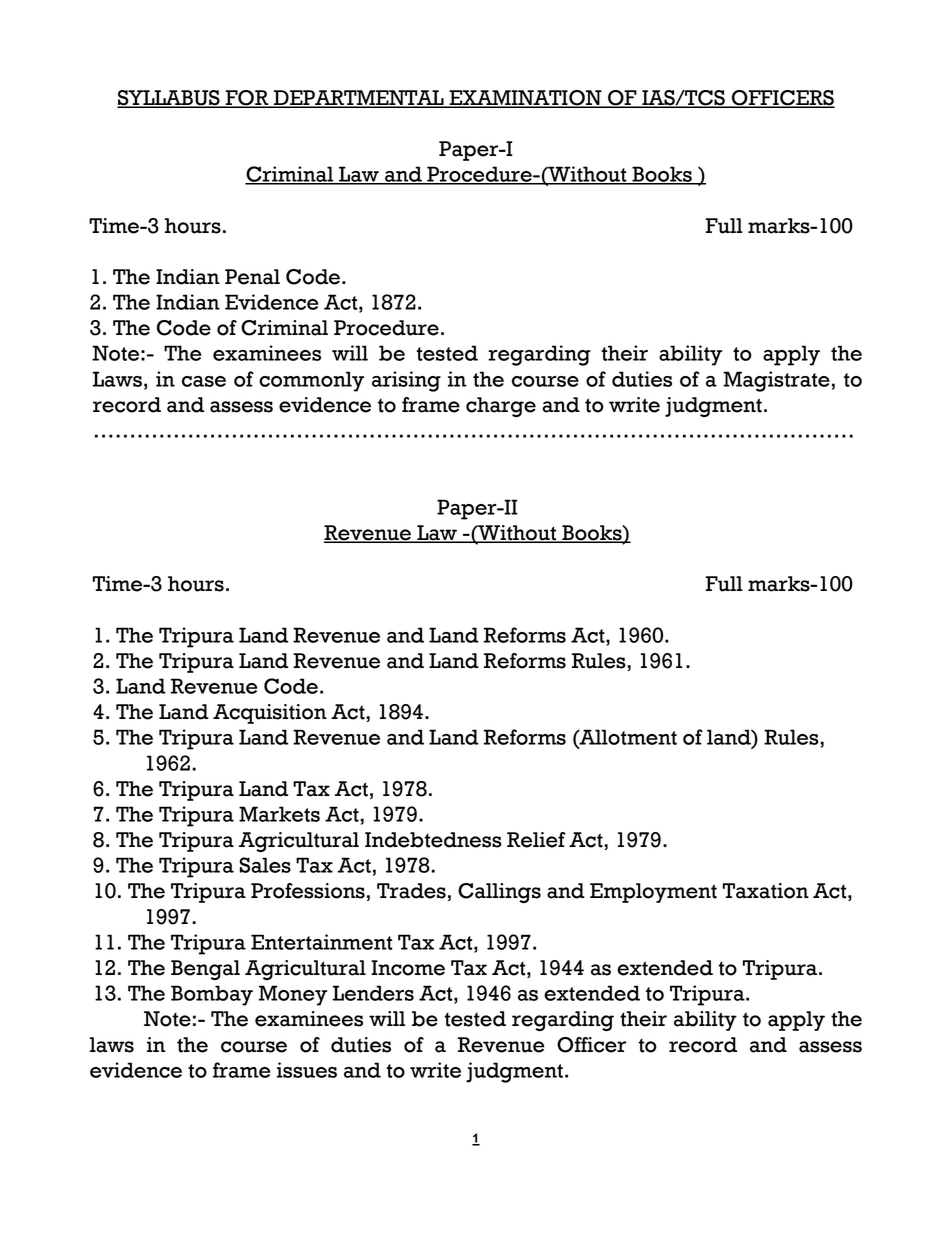  What do you see at coordinates (212, 995) in the screenshot?
I see `Bombay` at bounding box center [212, 995].
